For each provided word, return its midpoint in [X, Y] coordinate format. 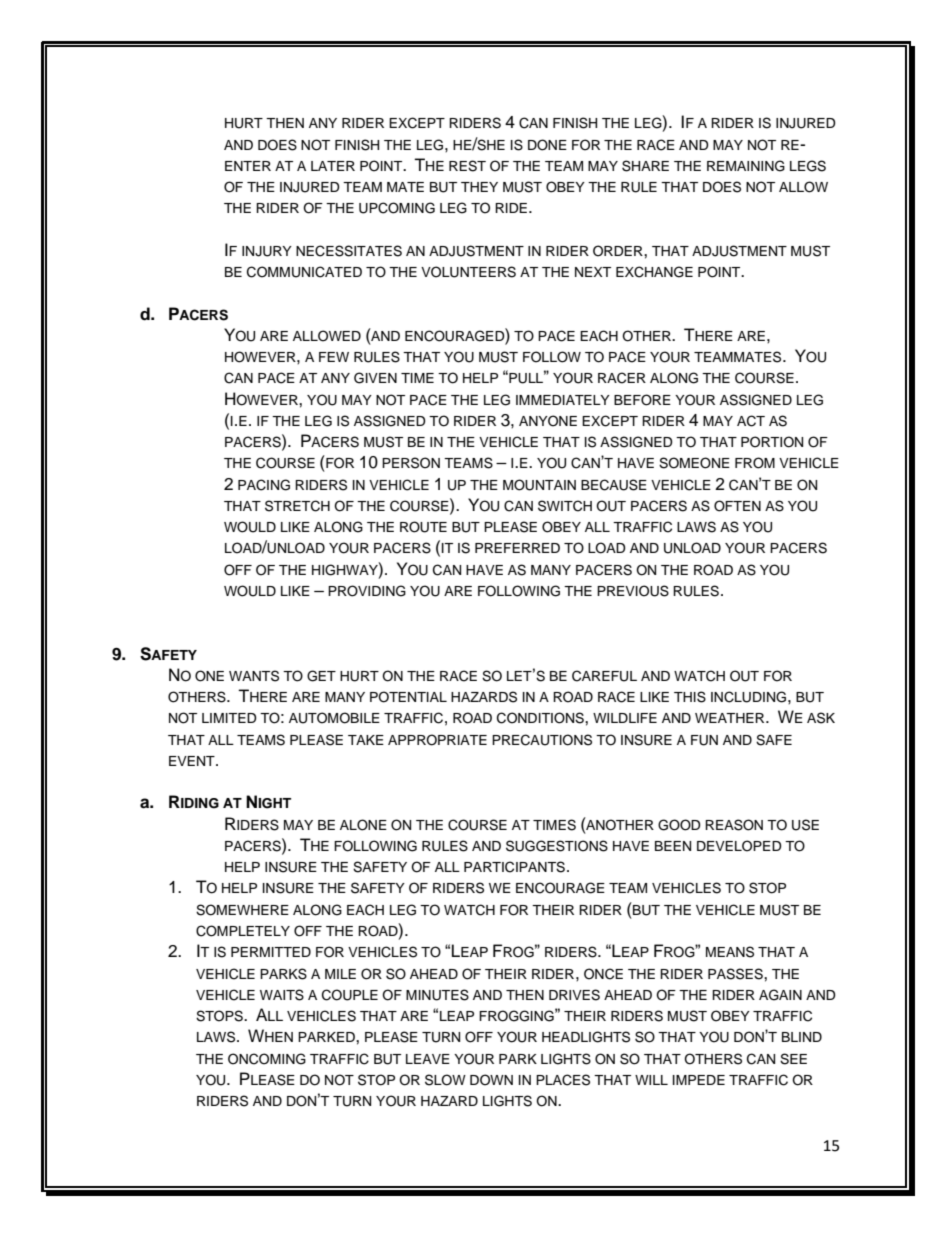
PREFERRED [517, 548]
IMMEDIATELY [563, 400]
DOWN [491, 1080]
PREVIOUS [633, 591]
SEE [793, 1059]
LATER [333, 166]
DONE [547, 145]
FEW [334, 357]
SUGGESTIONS [557, 846]
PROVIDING [367, 591]
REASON [734, 825]
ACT [751, 421]
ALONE [363, 825]
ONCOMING [267, 1059]
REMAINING [746, 166]
